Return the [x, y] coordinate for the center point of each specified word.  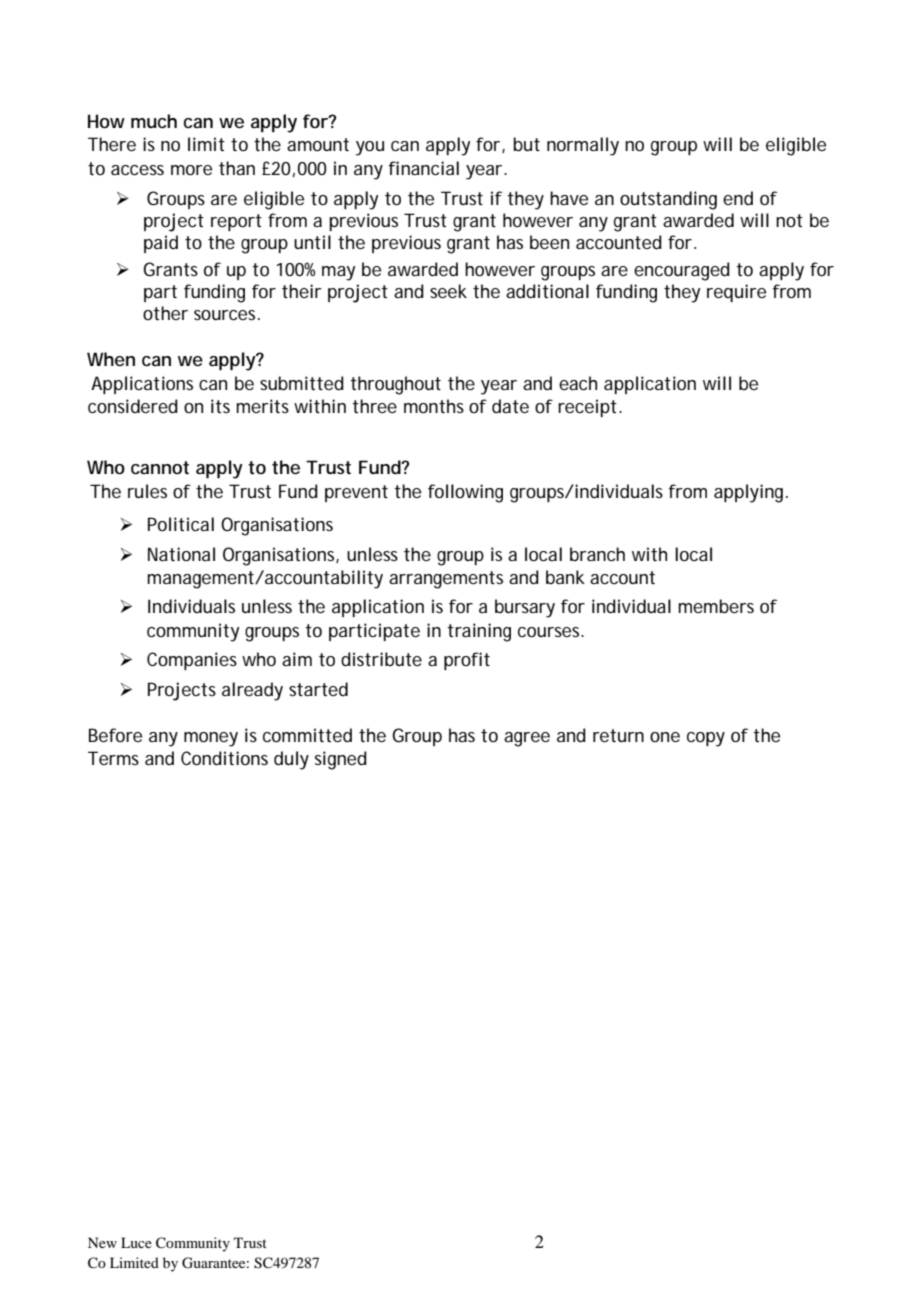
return [618, 735]
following [465, 493]
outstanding [668, 200]
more [191, 170]
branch [597, 554]
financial [423, 168]
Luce [136, 1242]
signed [341, 760]
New [102, 1242]
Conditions [224, 758]
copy [706, 739]
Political [181, 524]
